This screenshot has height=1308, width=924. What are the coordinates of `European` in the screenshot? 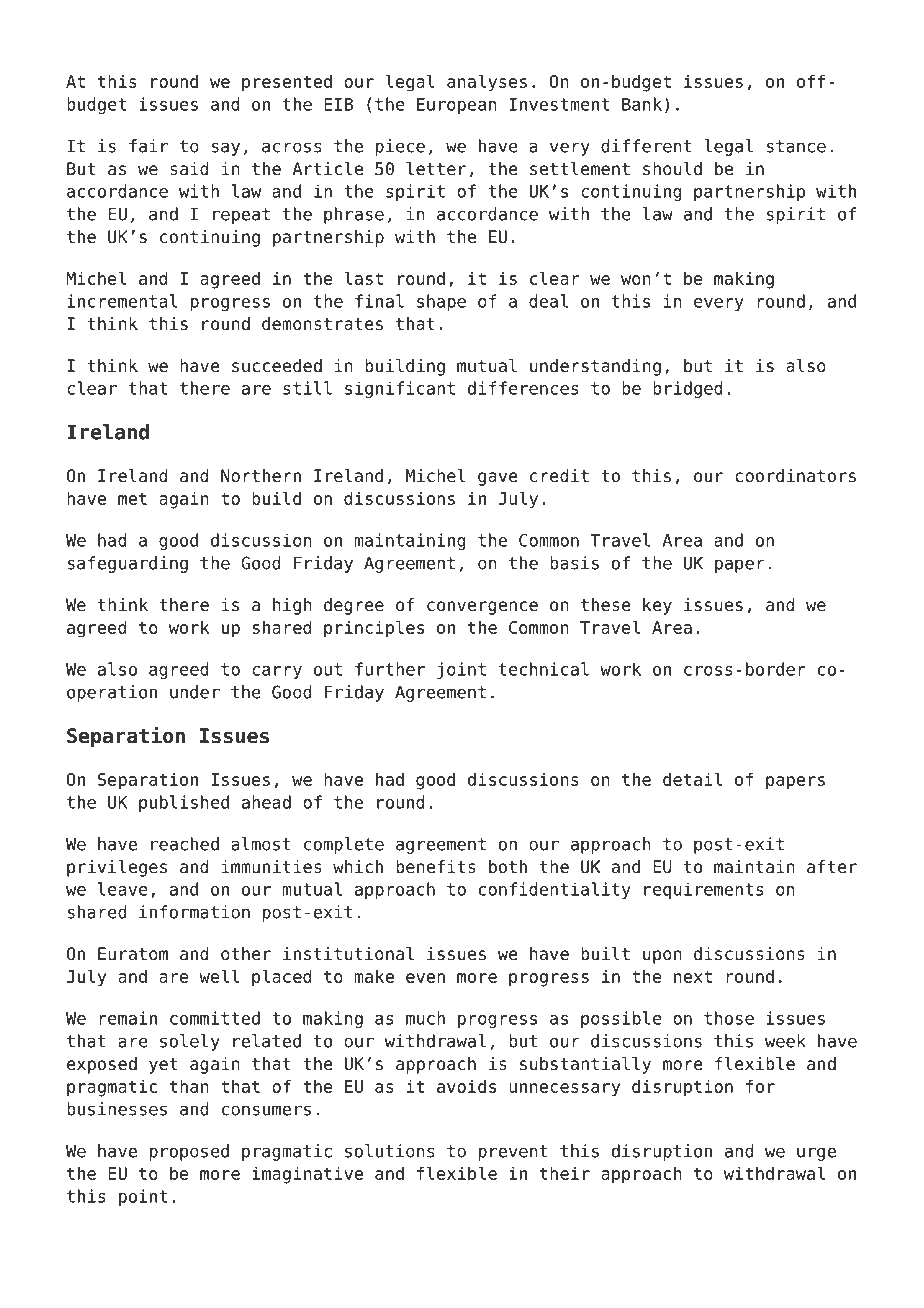 It's located at (457, 106).
